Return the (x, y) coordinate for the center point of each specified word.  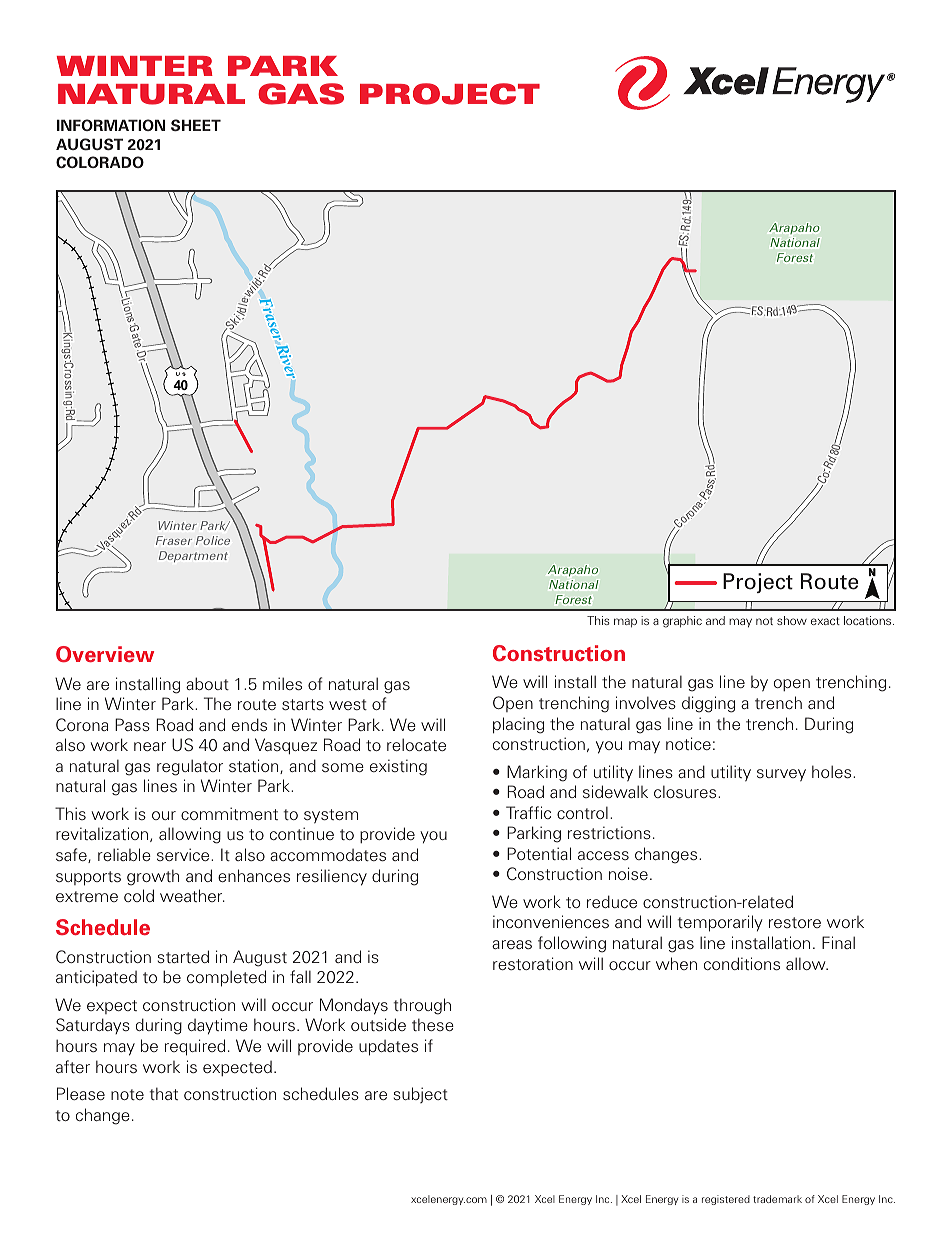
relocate (416, 744)
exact (825, 621)
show (792, 620)
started (183, 956)
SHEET (196, 125)
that (164, 1093)
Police (213, 540)
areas (512, 944)
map (625, 623)
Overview (105, 654)
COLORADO (100, 162)
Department (193, 556)
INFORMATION (111, 125)
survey (781, 775)
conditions (742, 964)
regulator (190, 767)
